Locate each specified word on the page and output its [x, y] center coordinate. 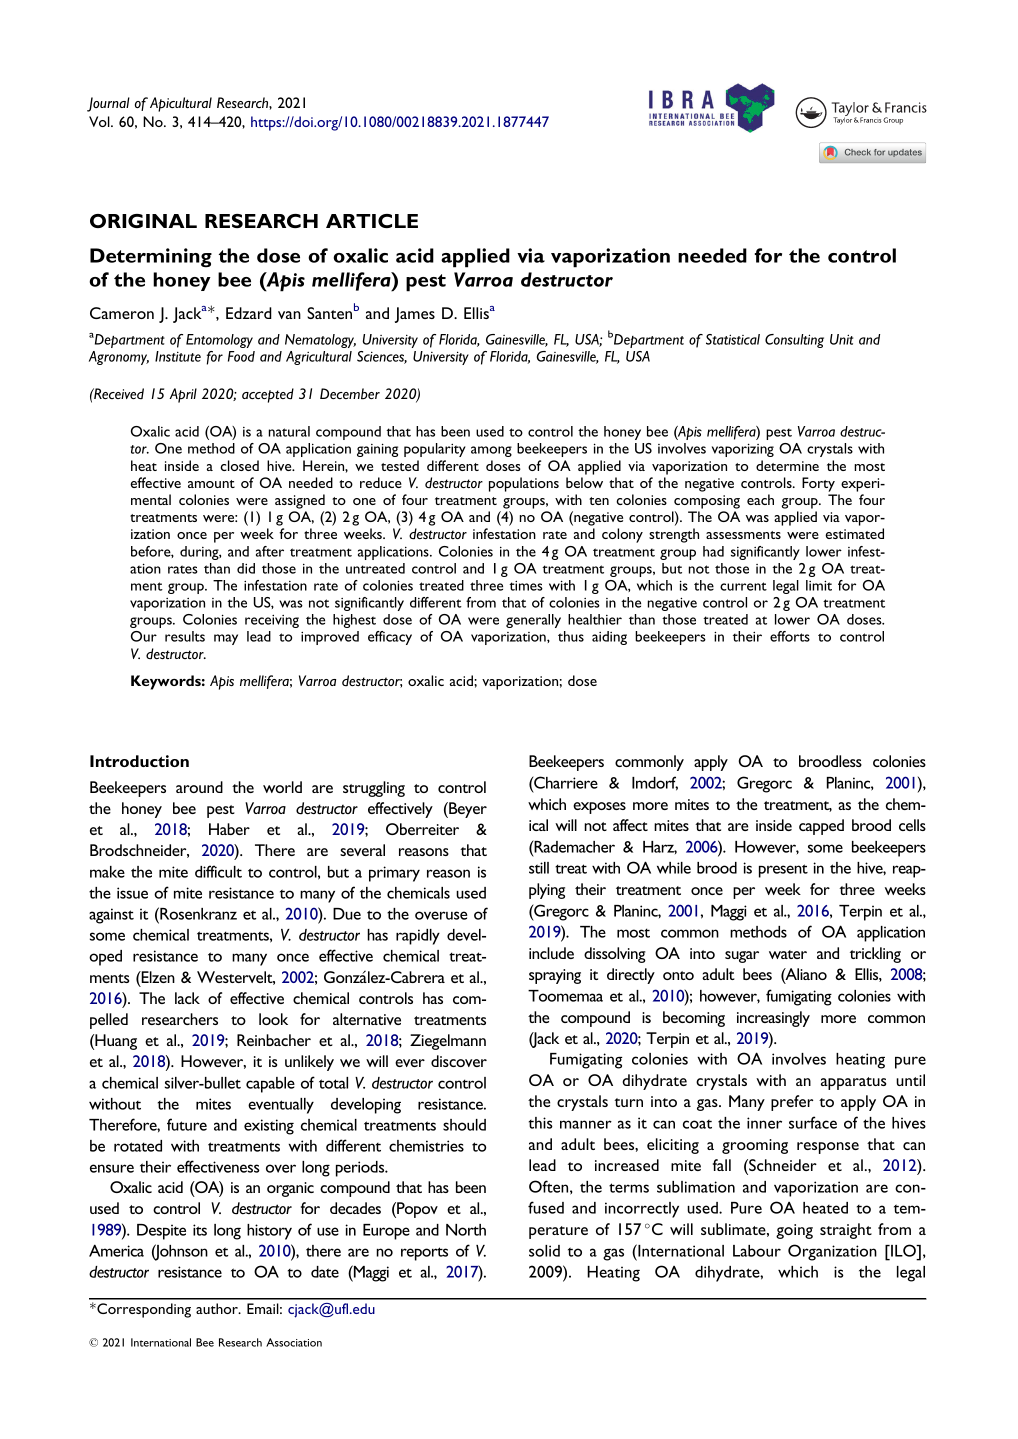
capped [821, 827]
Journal [108, 104]
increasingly [773, 1019]
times [526, 586]
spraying [555, 976]
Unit [841, 339]
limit [819, 585]
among [491, 451]
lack [187, 998]
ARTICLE [372, 221]
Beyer [467, 810]
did [246, 568]
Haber [229, 829]
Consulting [794, 341]
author [218, 1308]
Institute [178, 356]
